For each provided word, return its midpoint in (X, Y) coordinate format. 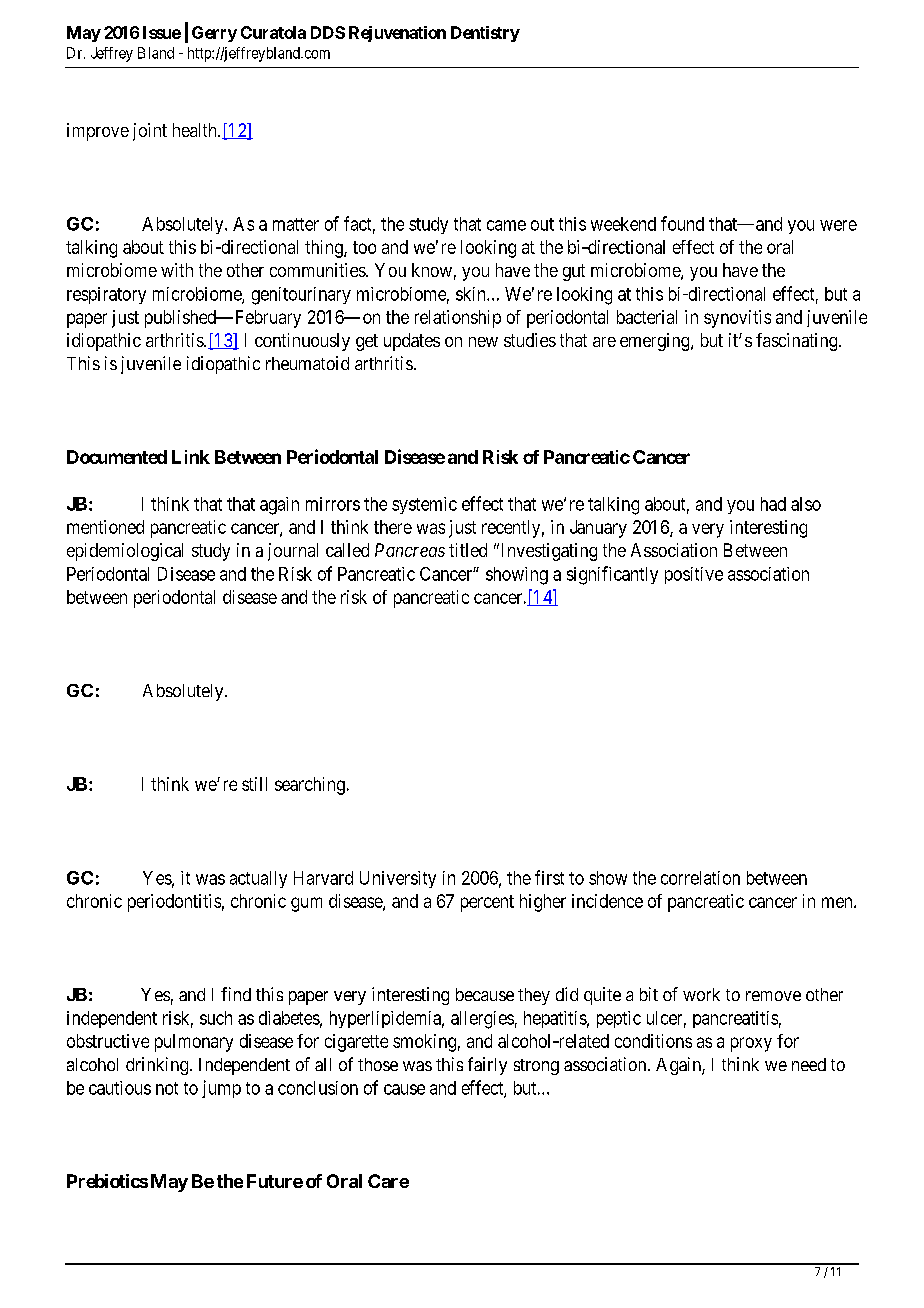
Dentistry (485, 34)
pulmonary (194, 1043)
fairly (487, 1066)
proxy (751, 1044)
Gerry (214, 34)
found (682, 223)
